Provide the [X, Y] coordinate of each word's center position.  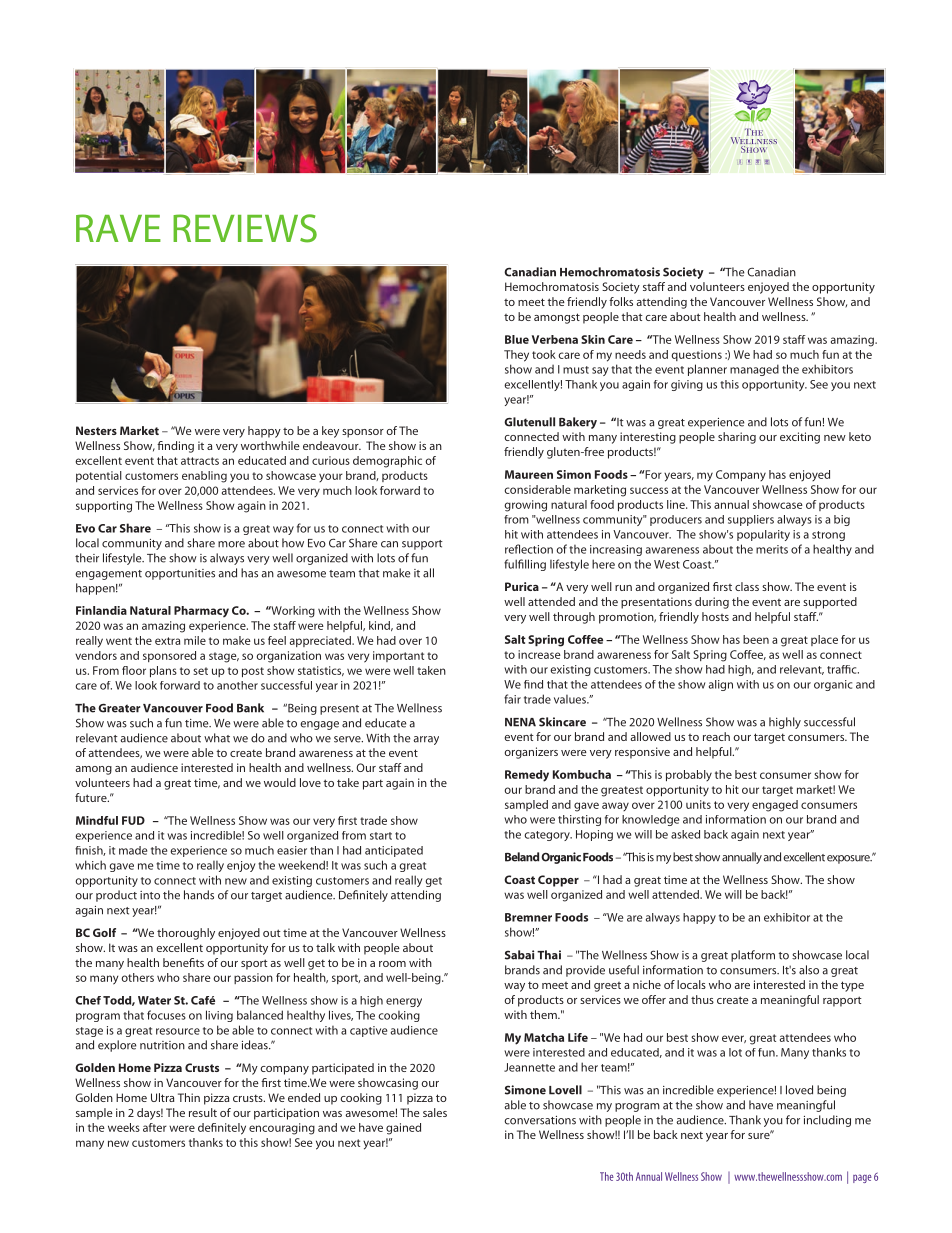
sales [435, 1112]
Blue [517, 339]
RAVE [118, 228]
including [827, 1121]
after [155, 1127]
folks [621, 301]
